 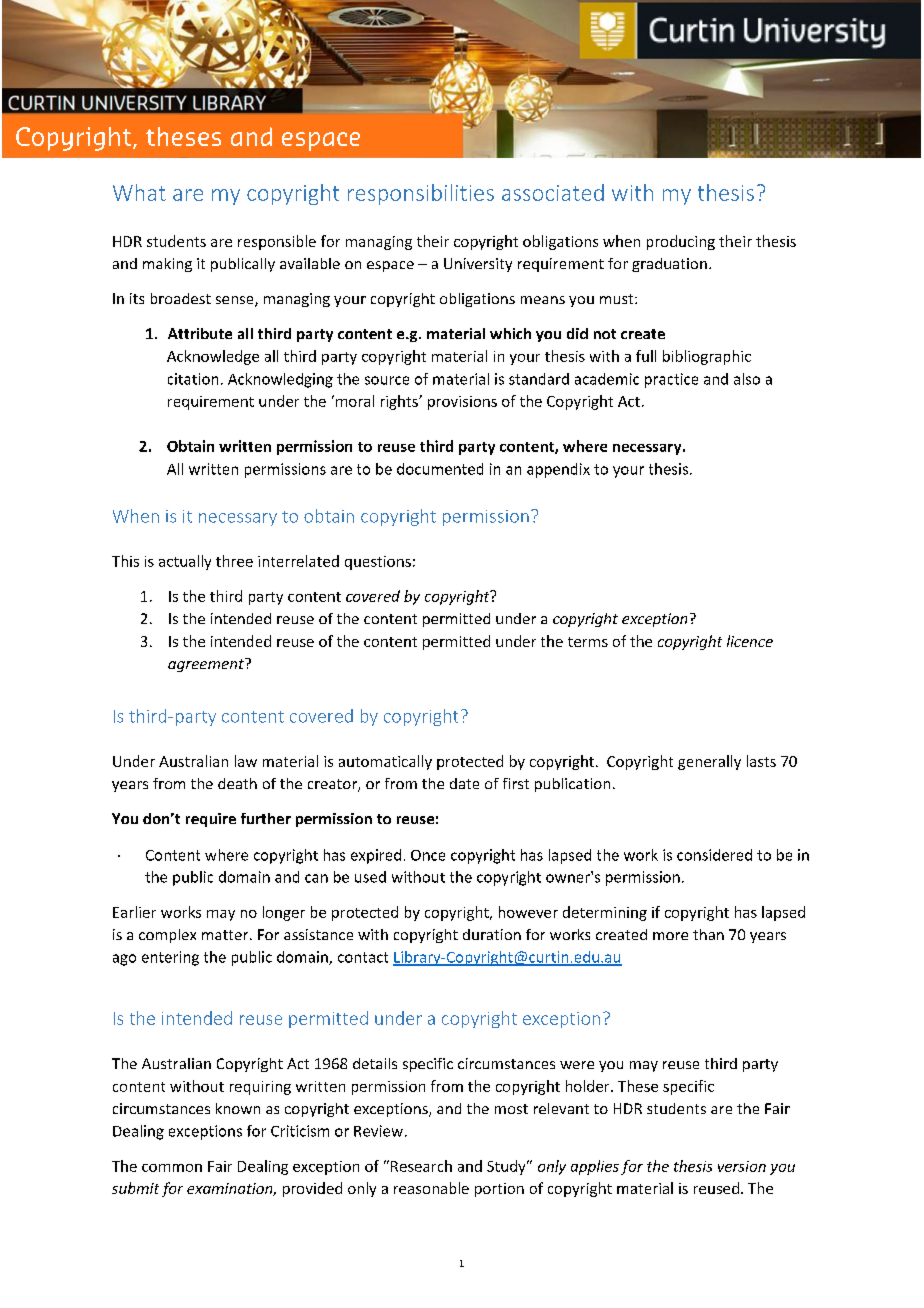 What do you see at coordinates (421, 194) in the document?
I see `responsibilities` at bounding box center [421, 194].
